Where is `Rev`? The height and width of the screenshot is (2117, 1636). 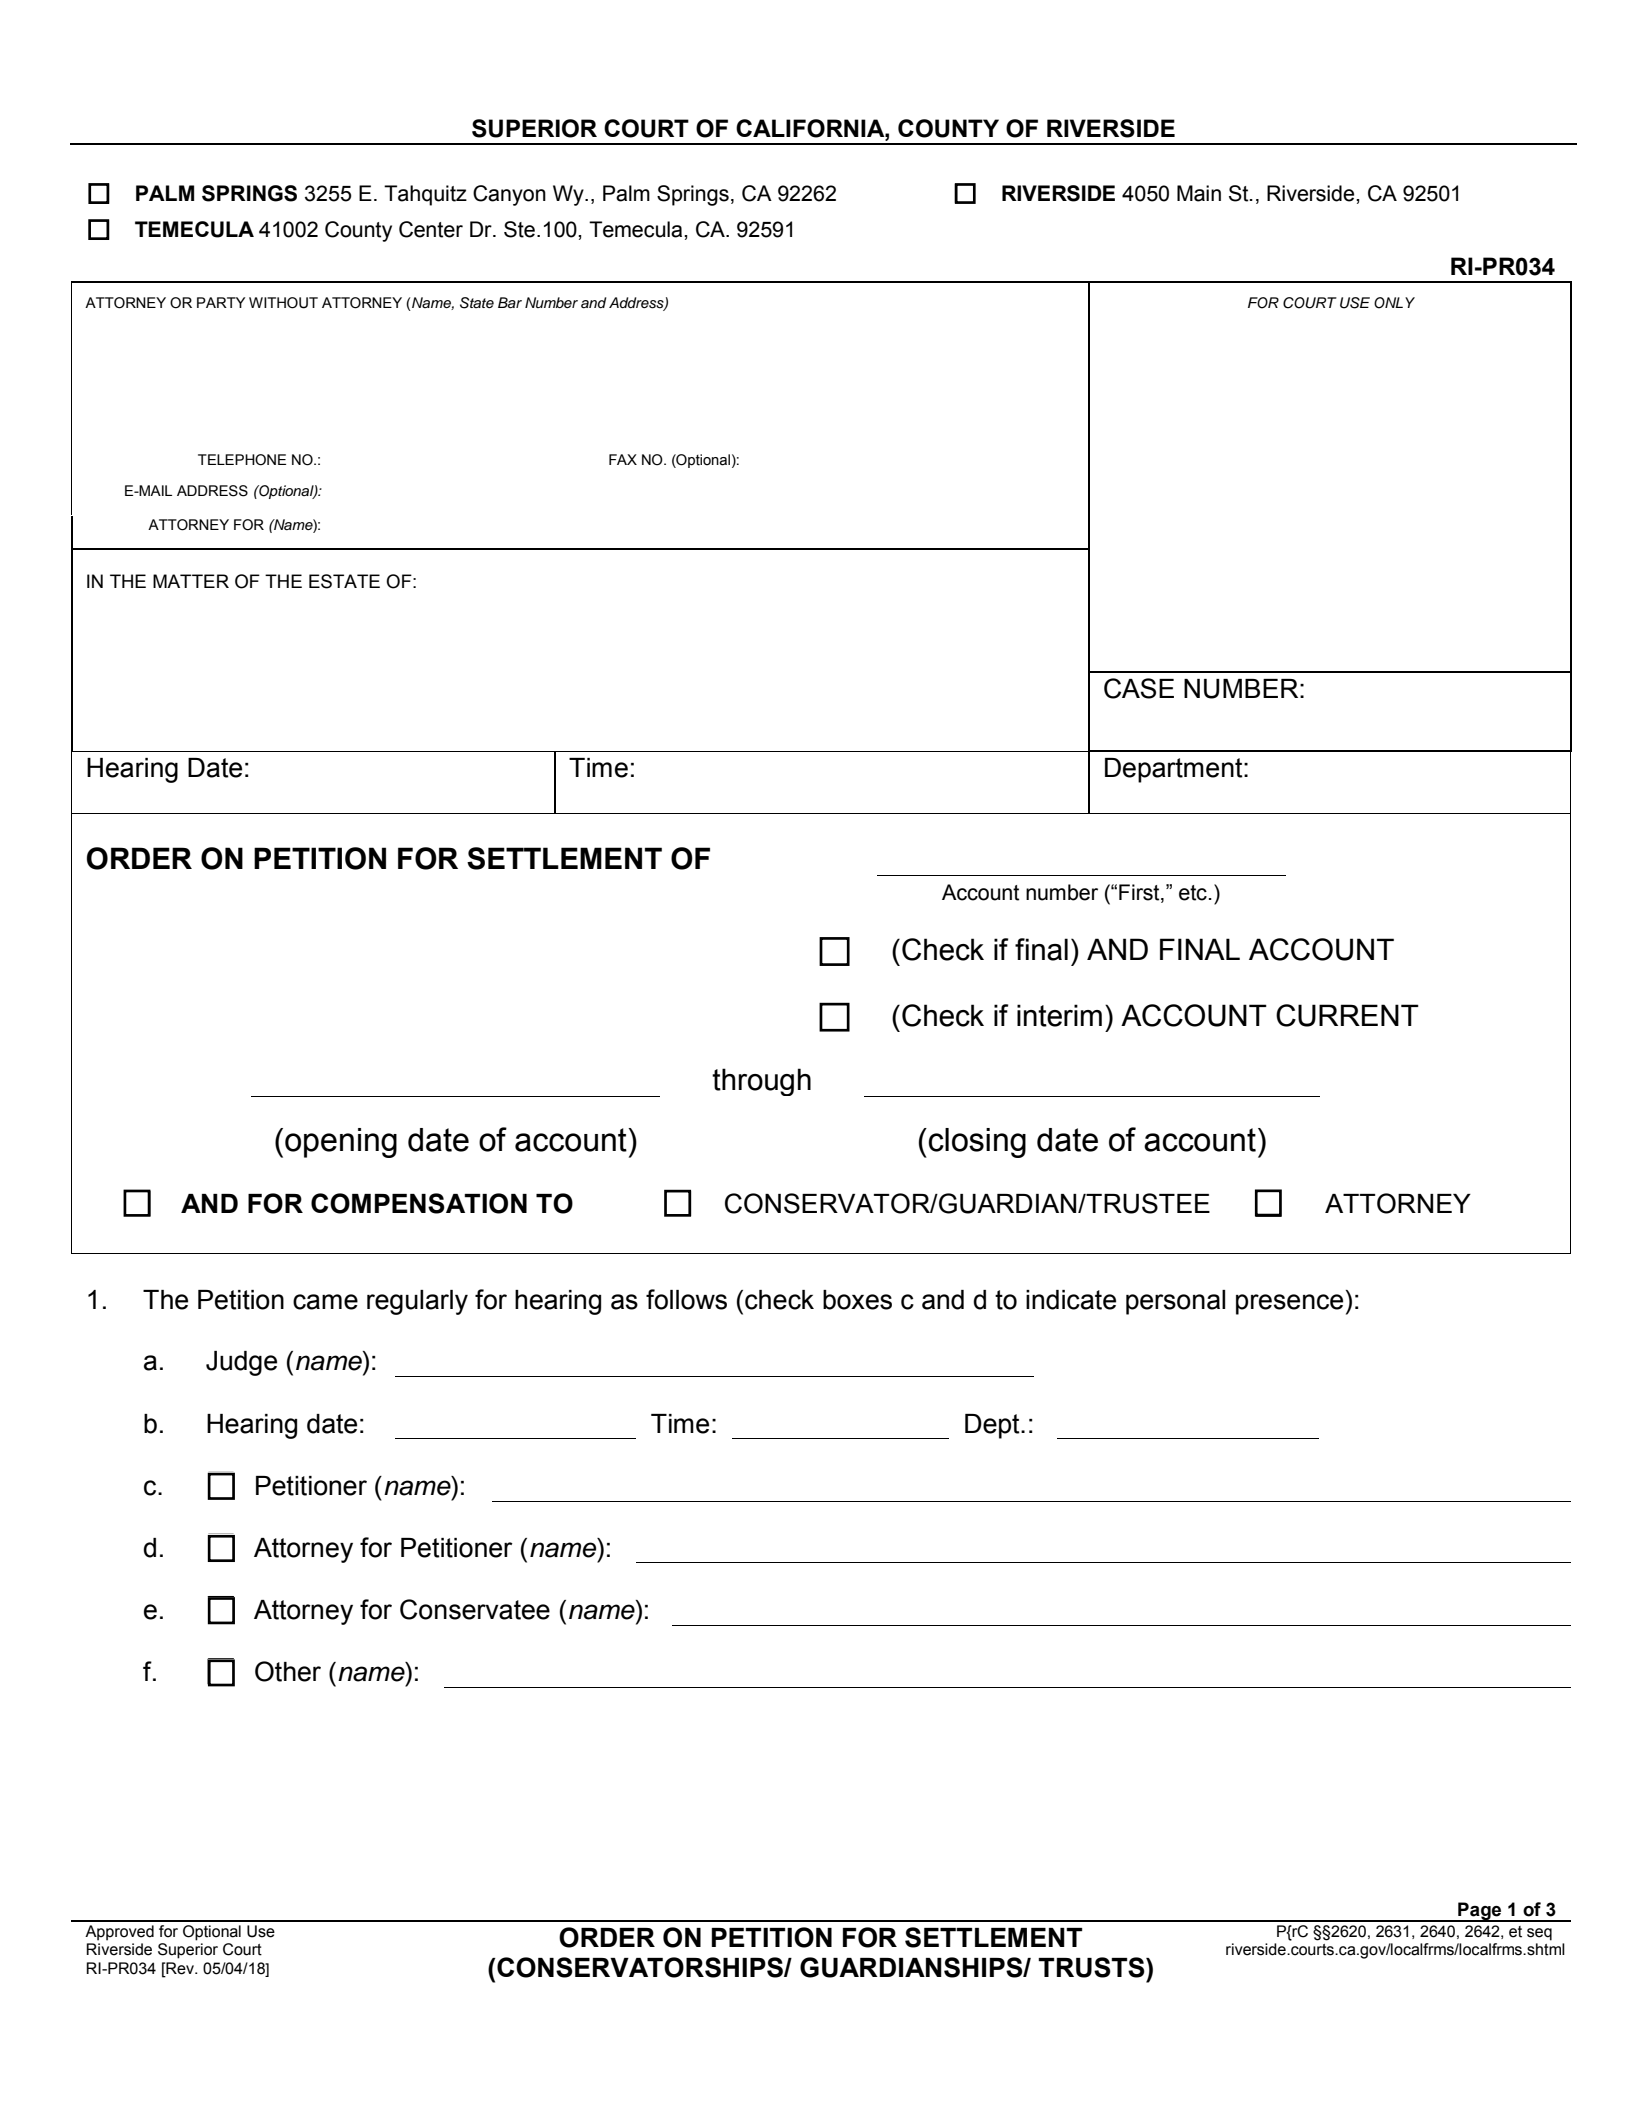
Rev is located at coordinates (180, 1968).
